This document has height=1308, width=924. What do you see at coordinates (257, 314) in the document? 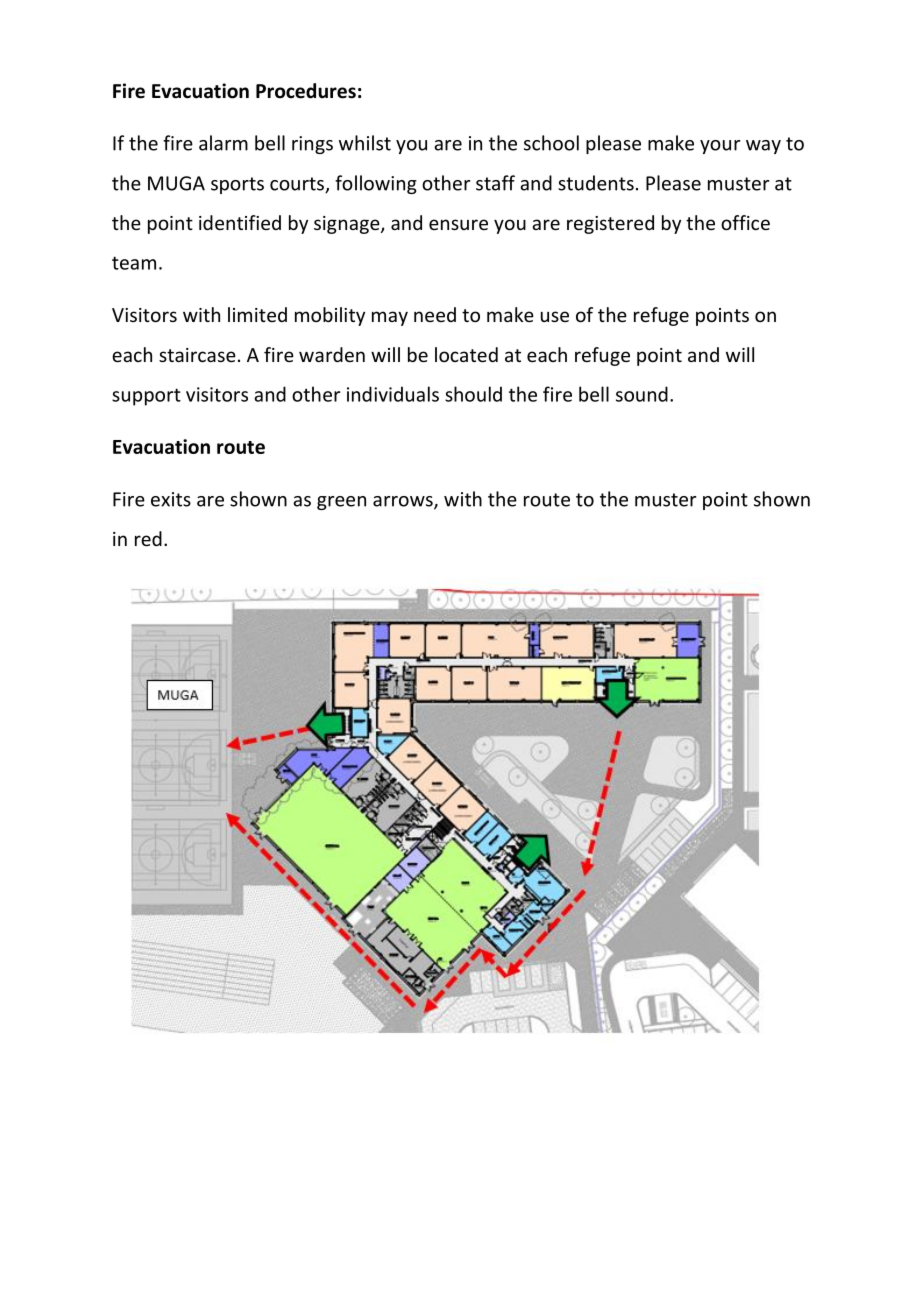
I see `limited` at bounding box center [257, 314].
